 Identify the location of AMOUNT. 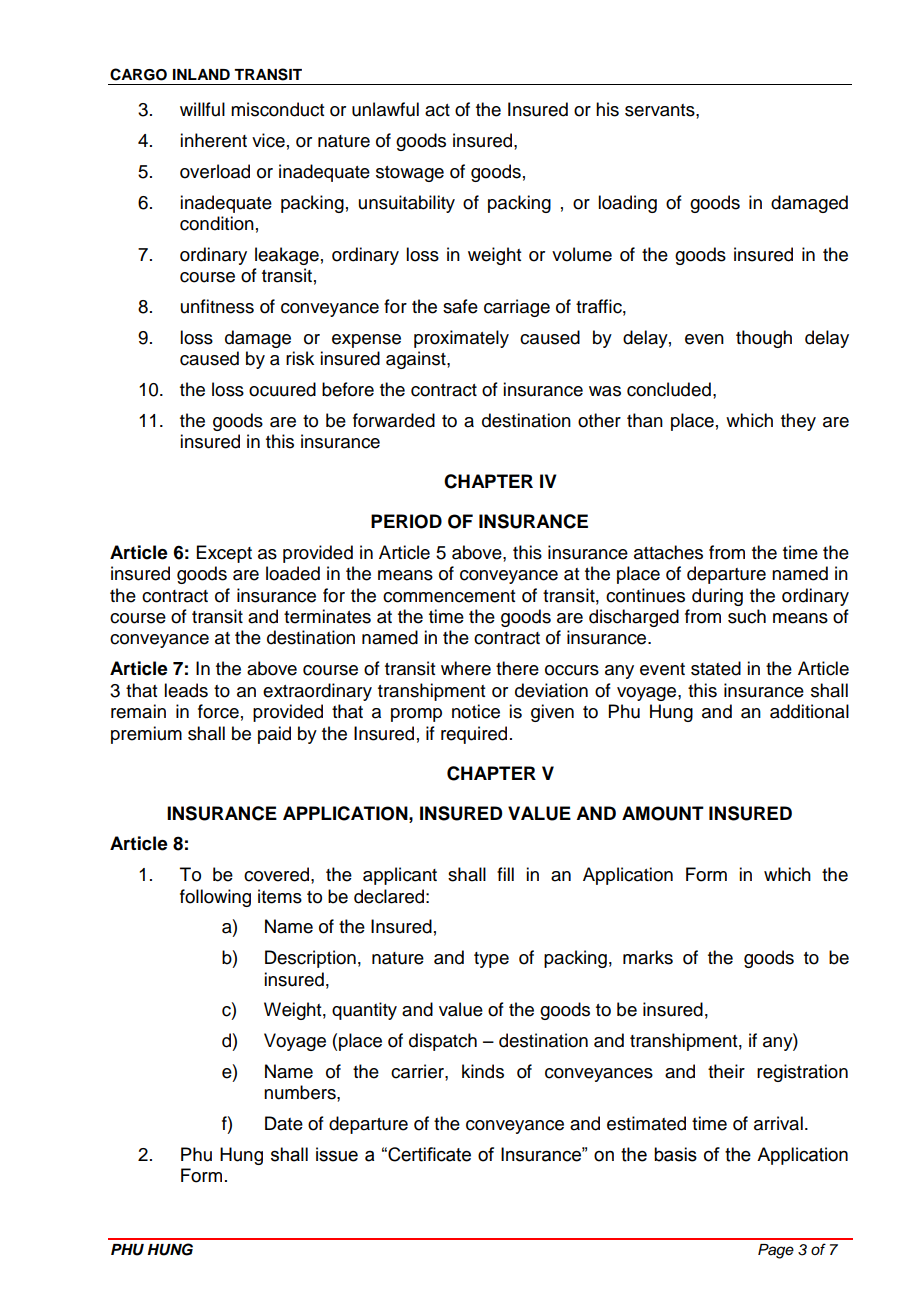
(663, 813).
